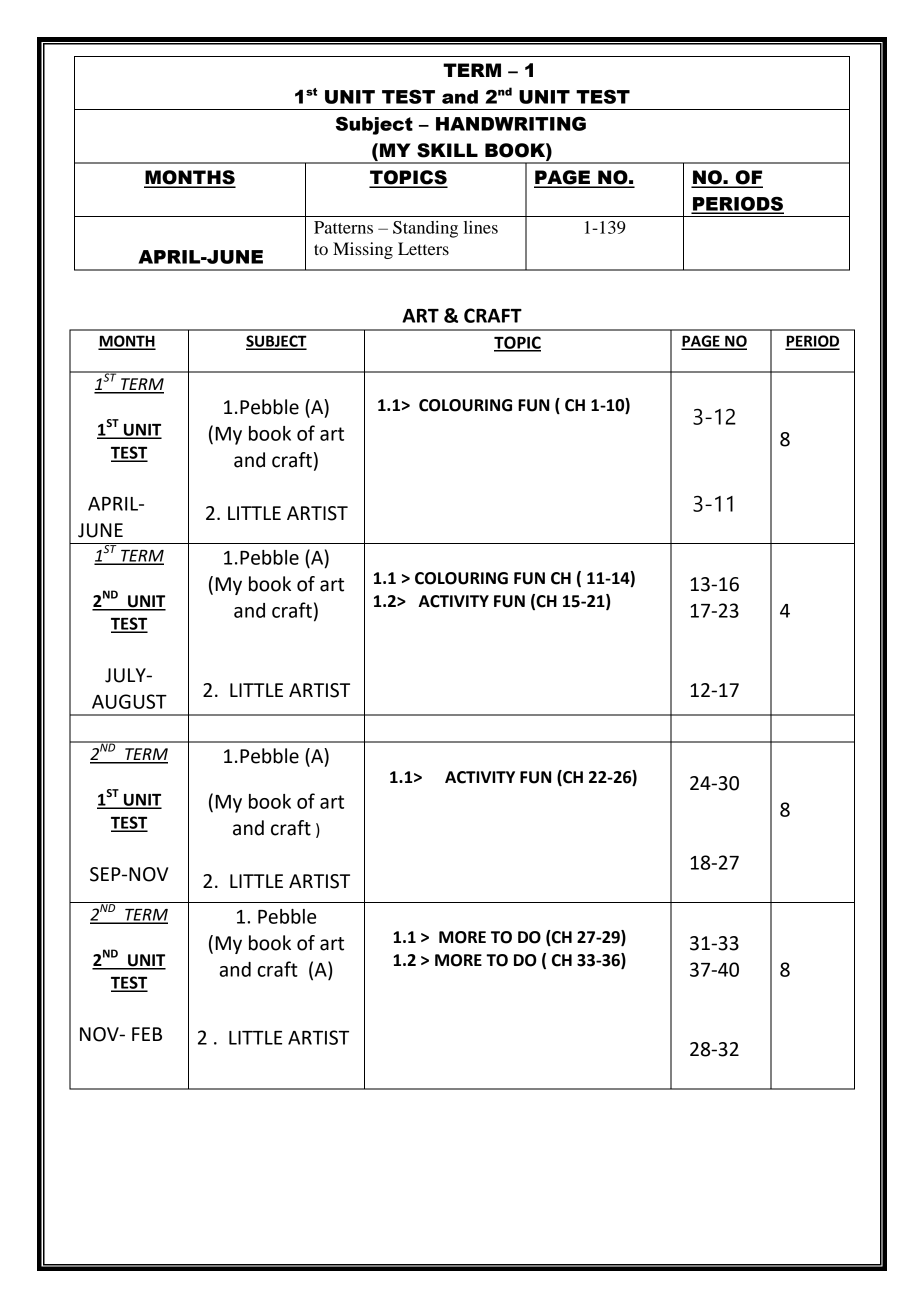 The image size is (924, 1308). I want to click on Letters, so click(423, 248).
